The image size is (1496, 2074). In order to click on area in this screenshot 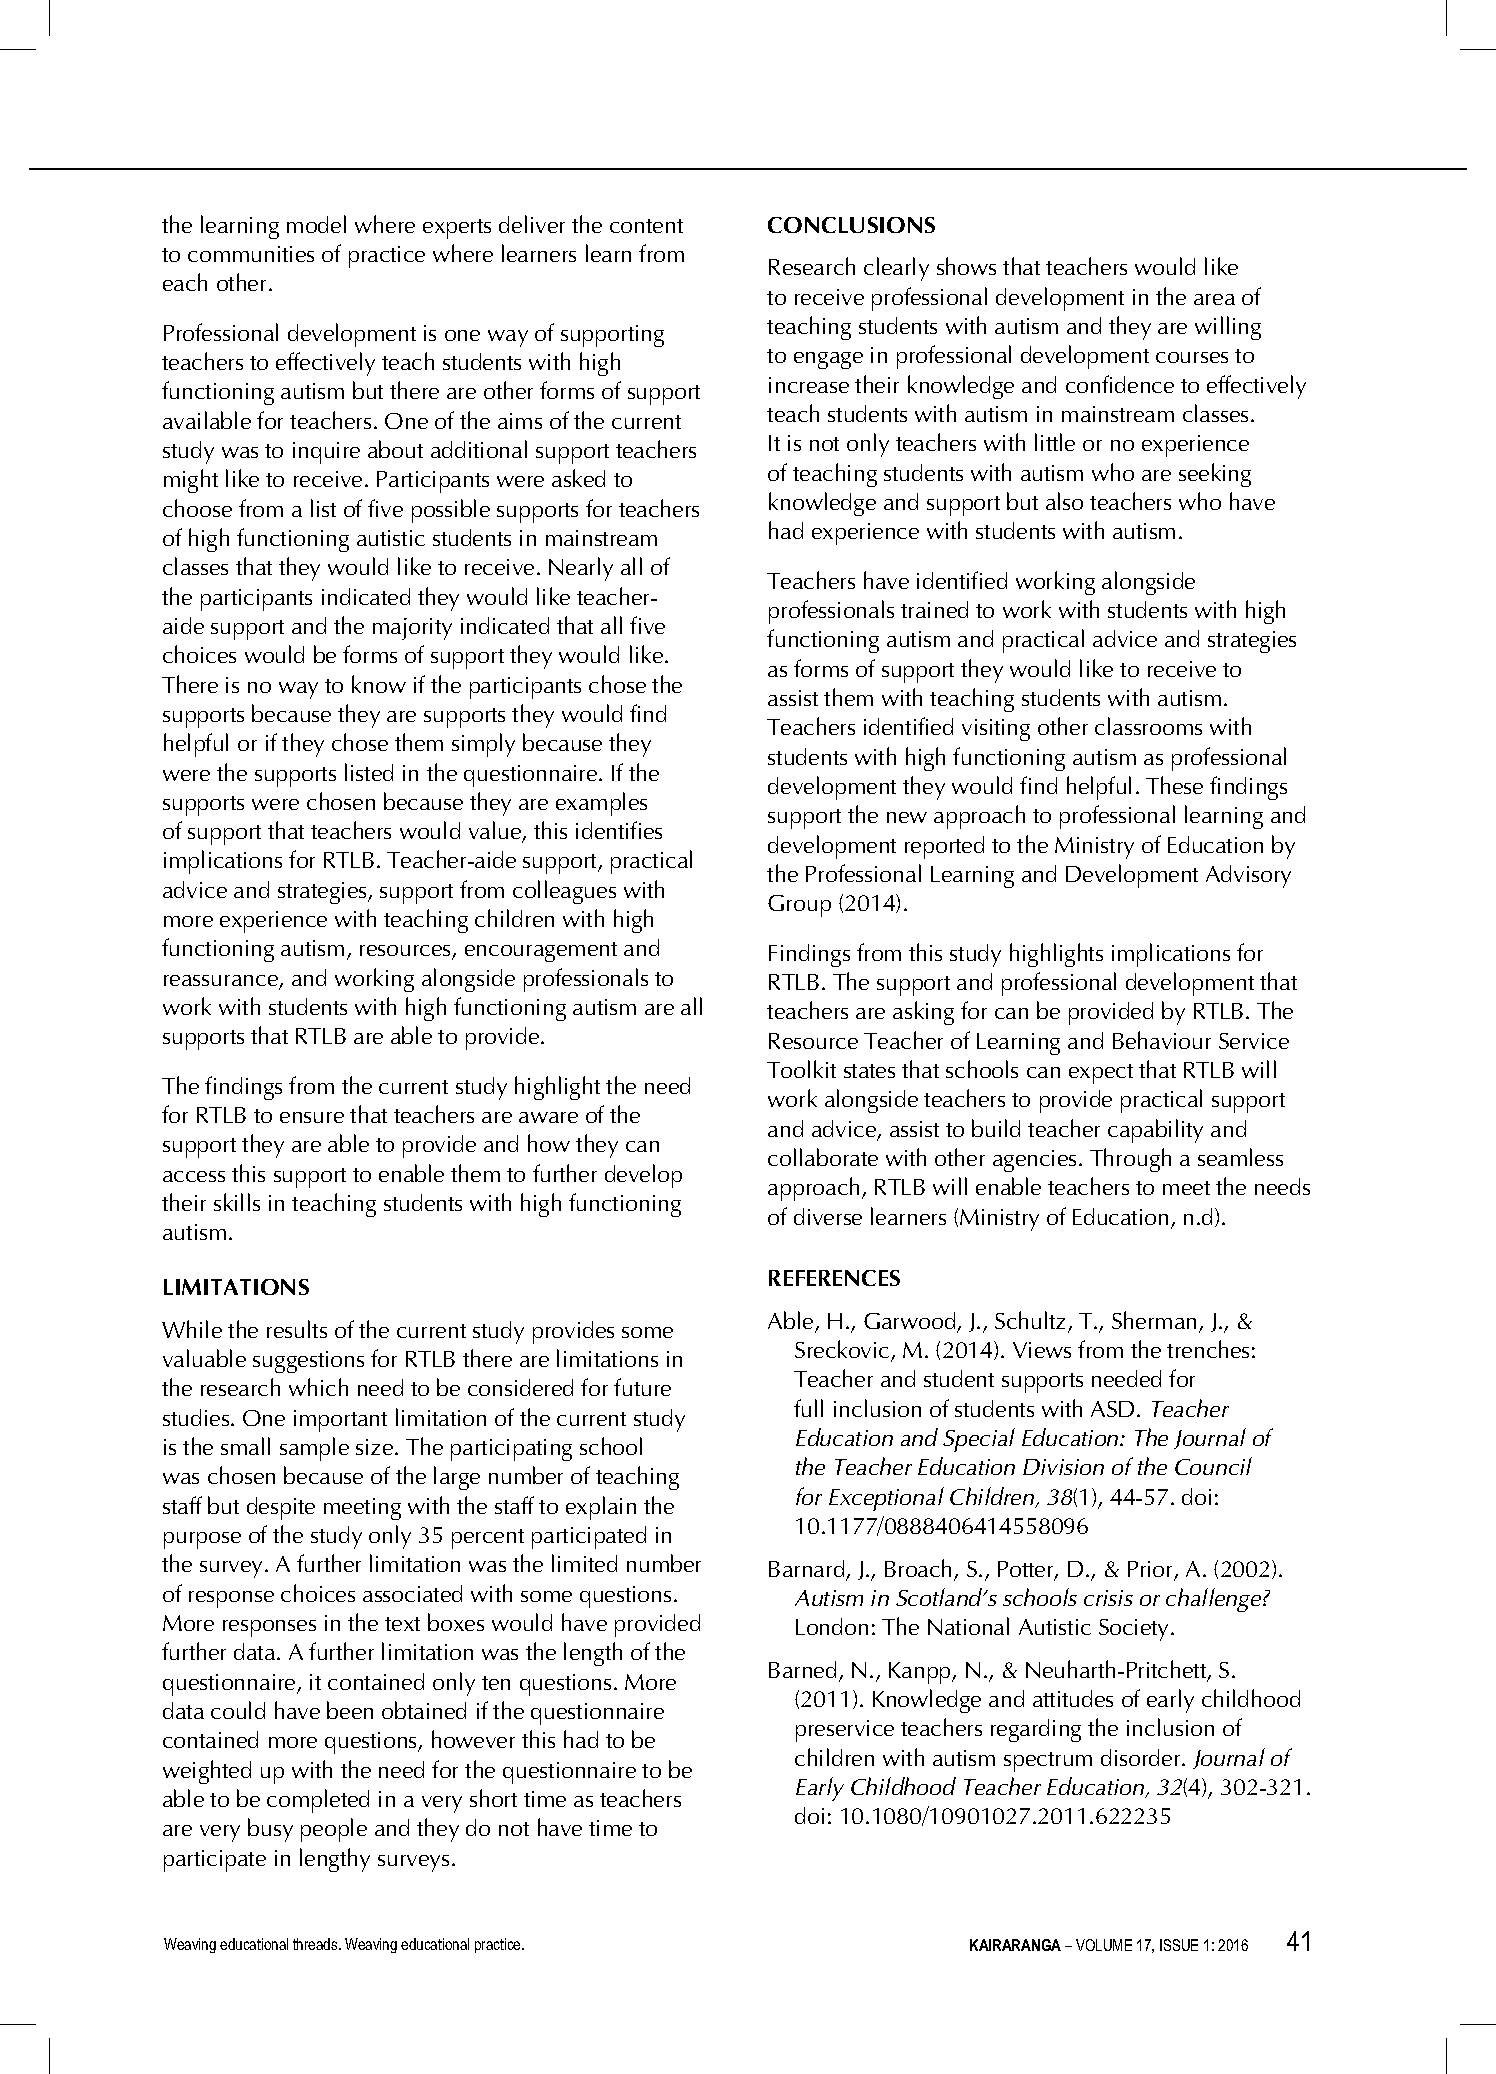, I will do `click(1214, 299)`.
